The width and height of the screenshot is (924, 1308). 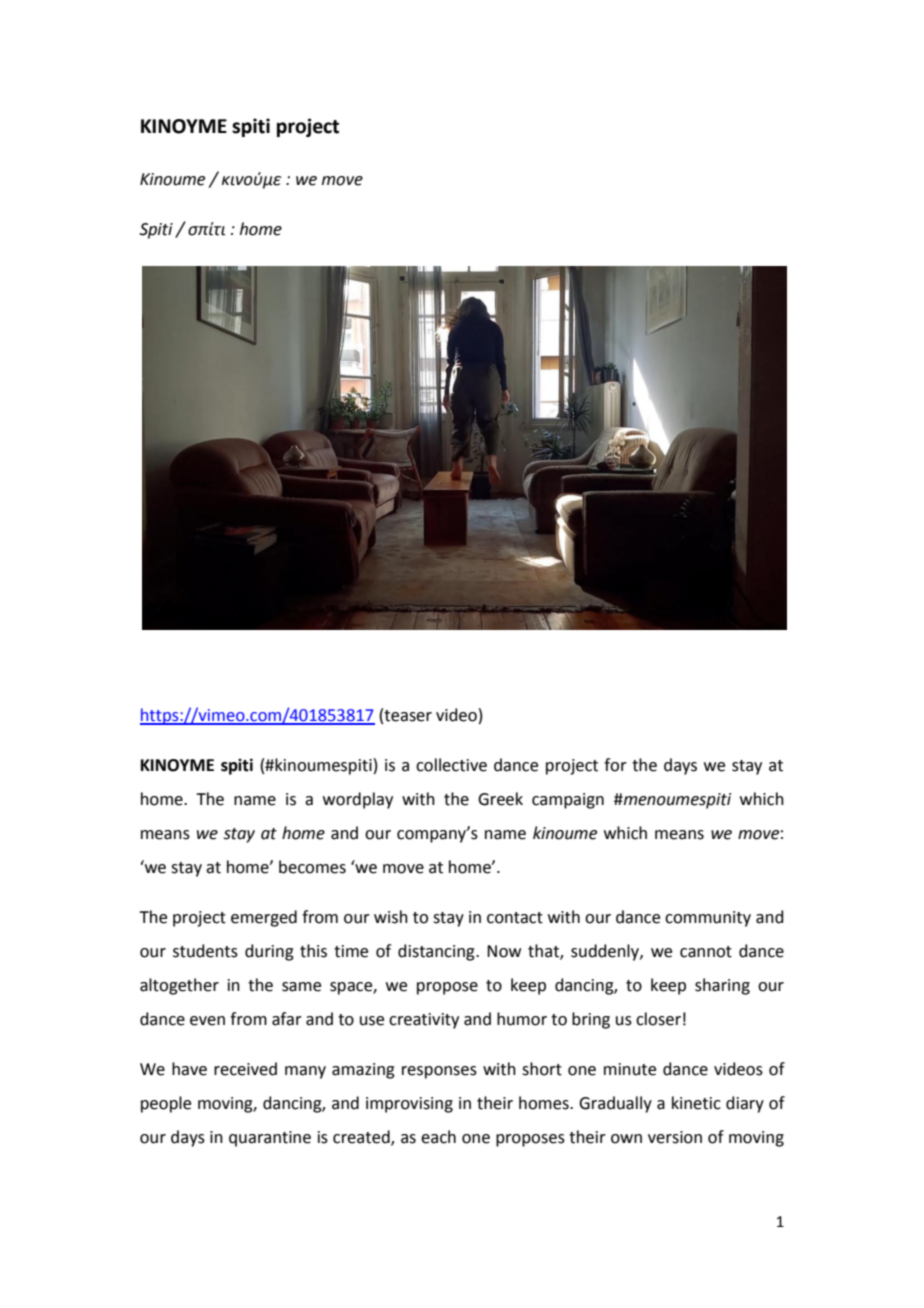 I want to click on closer, so click(x=658, y=1019).
